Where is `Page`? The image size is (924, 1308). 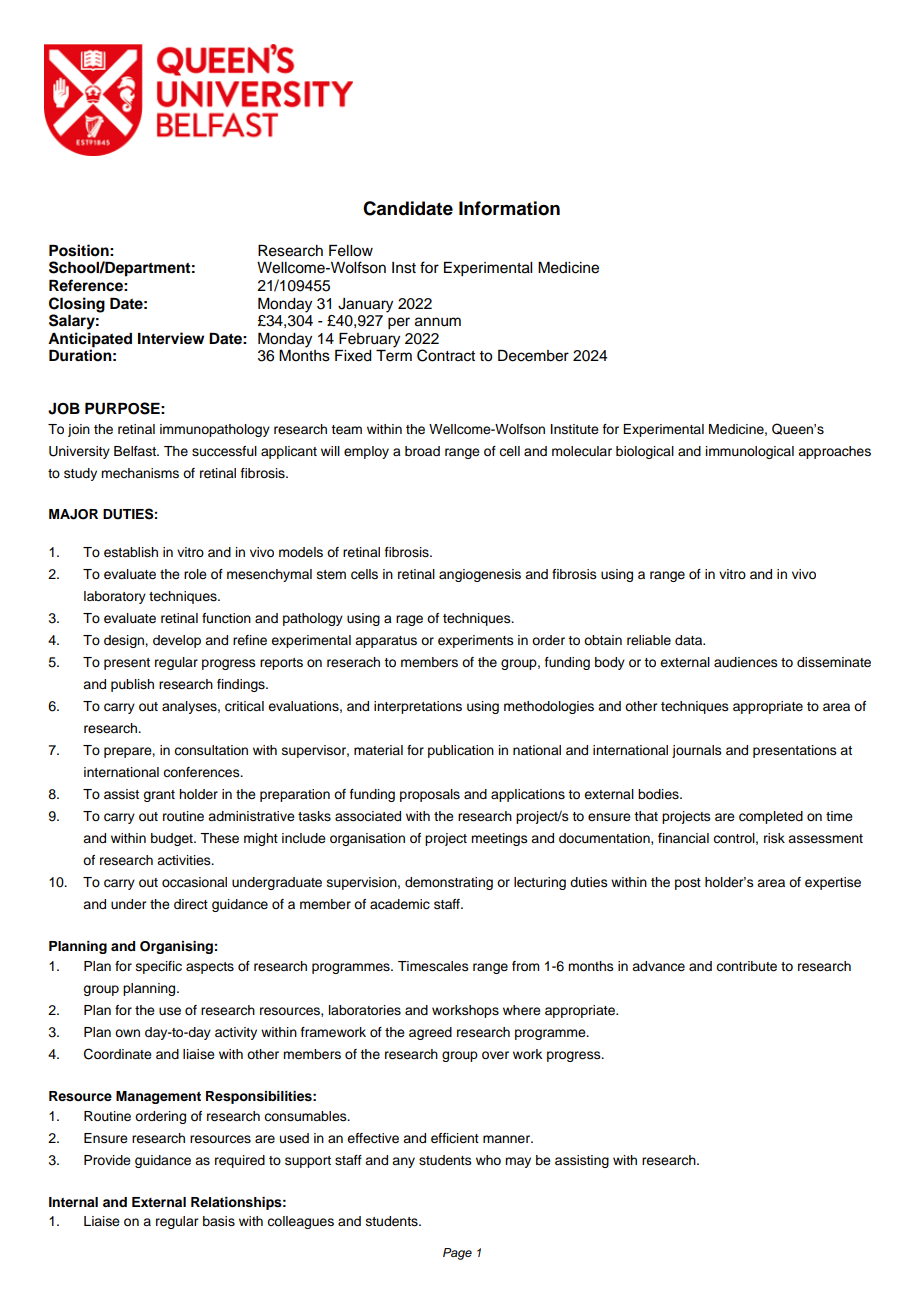
Page is located at coordinates (457, 1254).
